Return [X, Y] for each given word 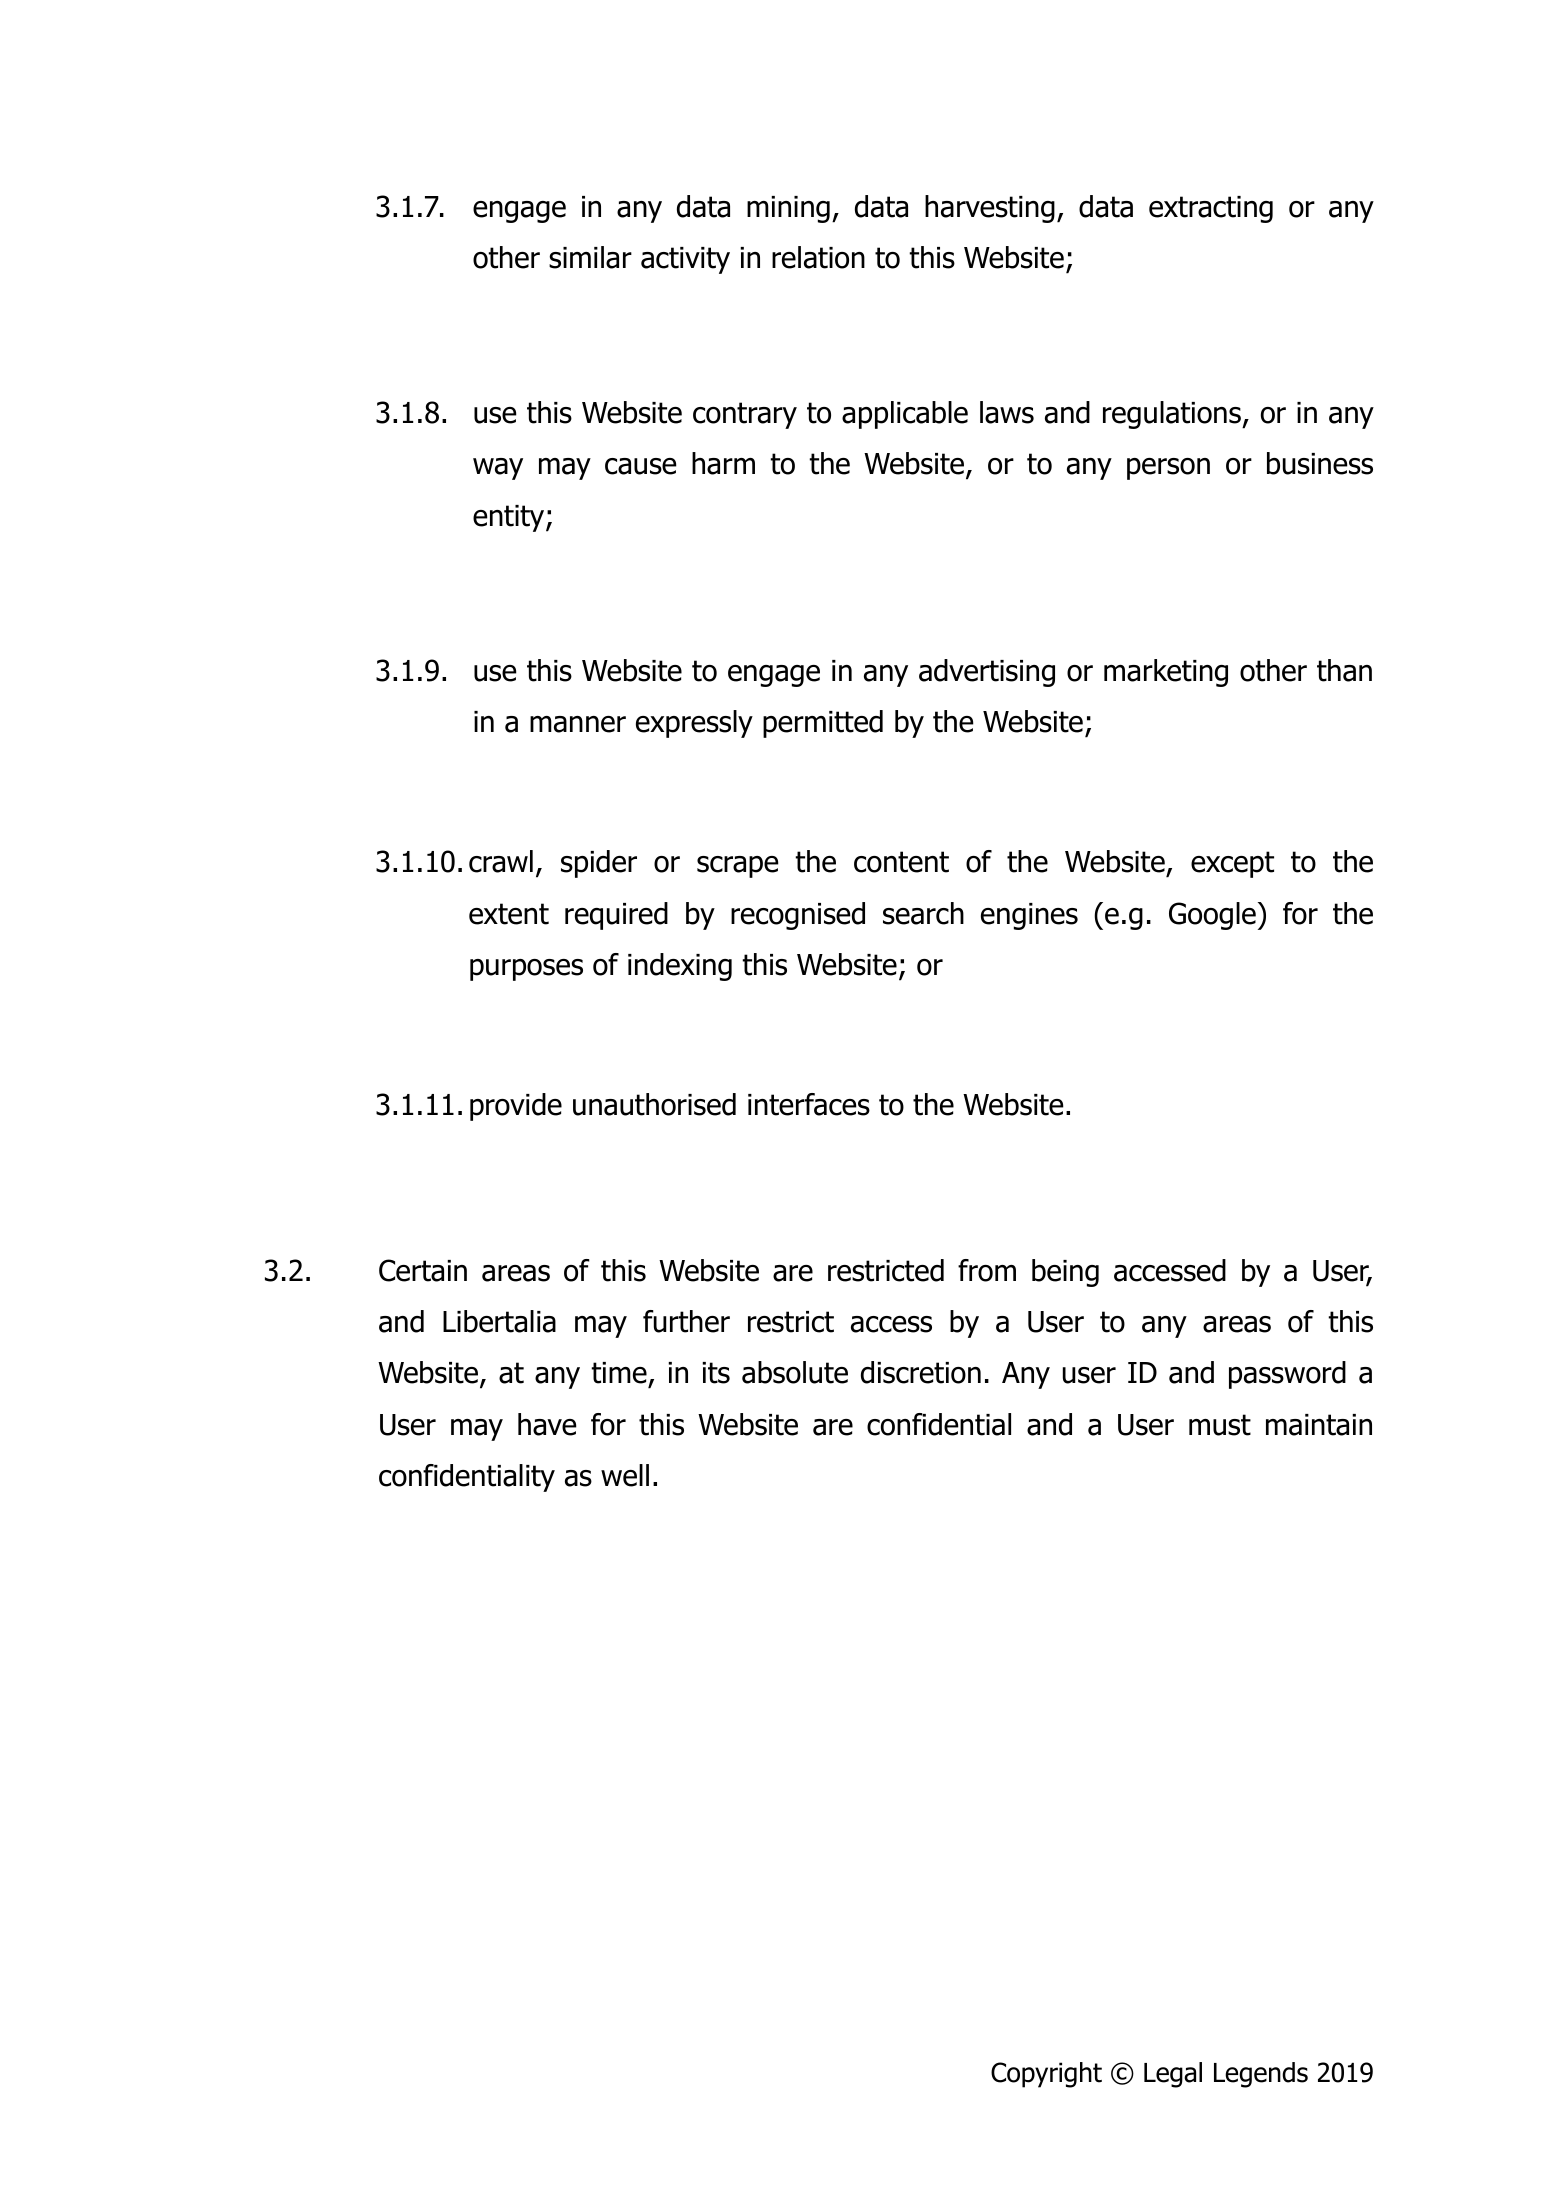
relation [818, 257]
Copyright [1046, 2075]
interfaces [809, 1104]
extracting [1211, 209]
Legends [1261, 2075]
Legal [1173, 2075]
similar [590, 257]
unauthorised [654, 1104]
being [1065, 1273]
